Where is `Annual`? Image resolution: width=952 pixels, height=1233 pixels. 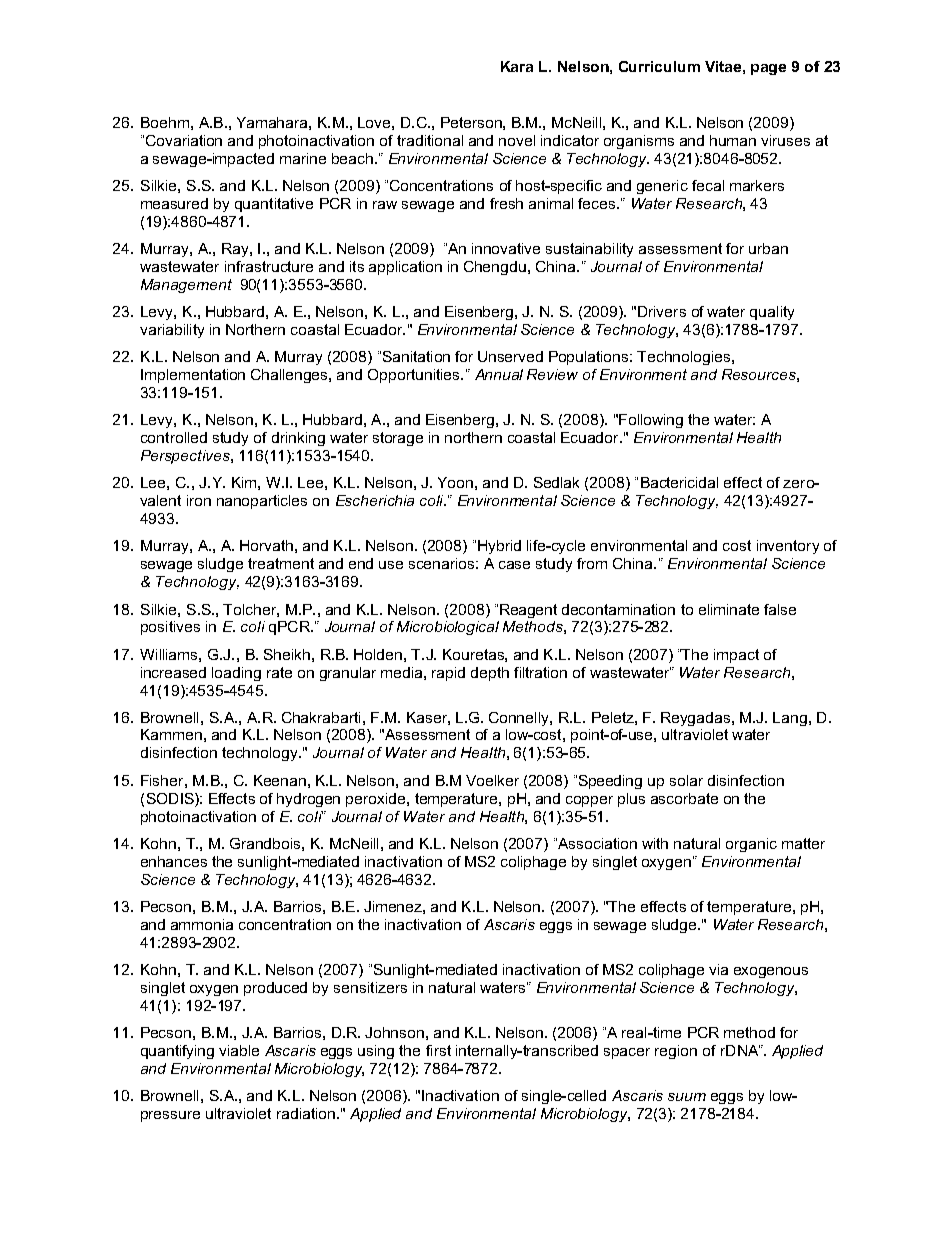 Annual is located at coordinates (499, 374).
